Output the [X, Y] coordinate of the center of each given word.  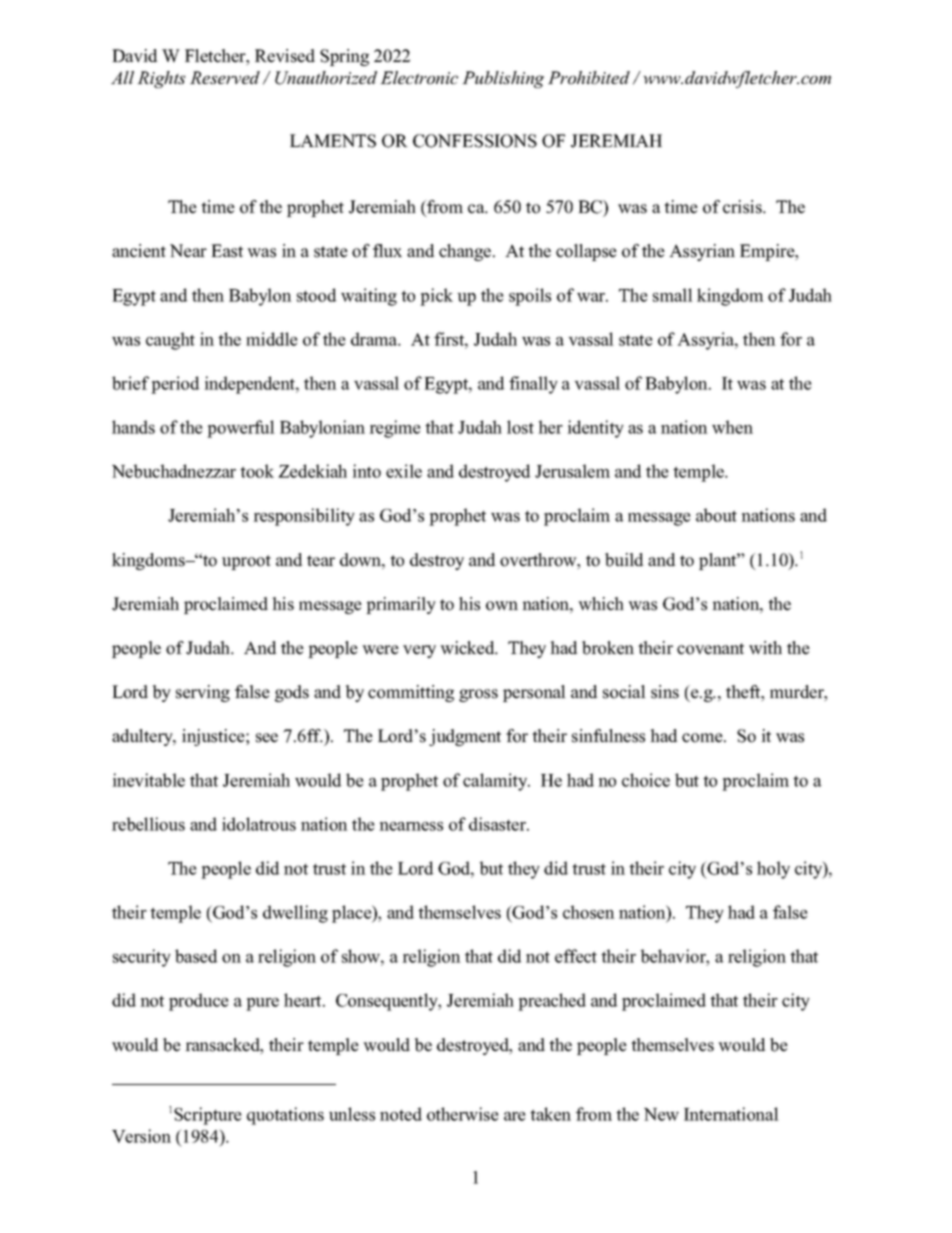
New [661, 1114]
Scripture [208, 1116]
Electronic [419, 77]
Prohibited [589, 77]
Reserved [225, 77]
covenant [710, 649]
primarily [401, 605]
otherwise [463, 1114]
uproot [246, 562]
